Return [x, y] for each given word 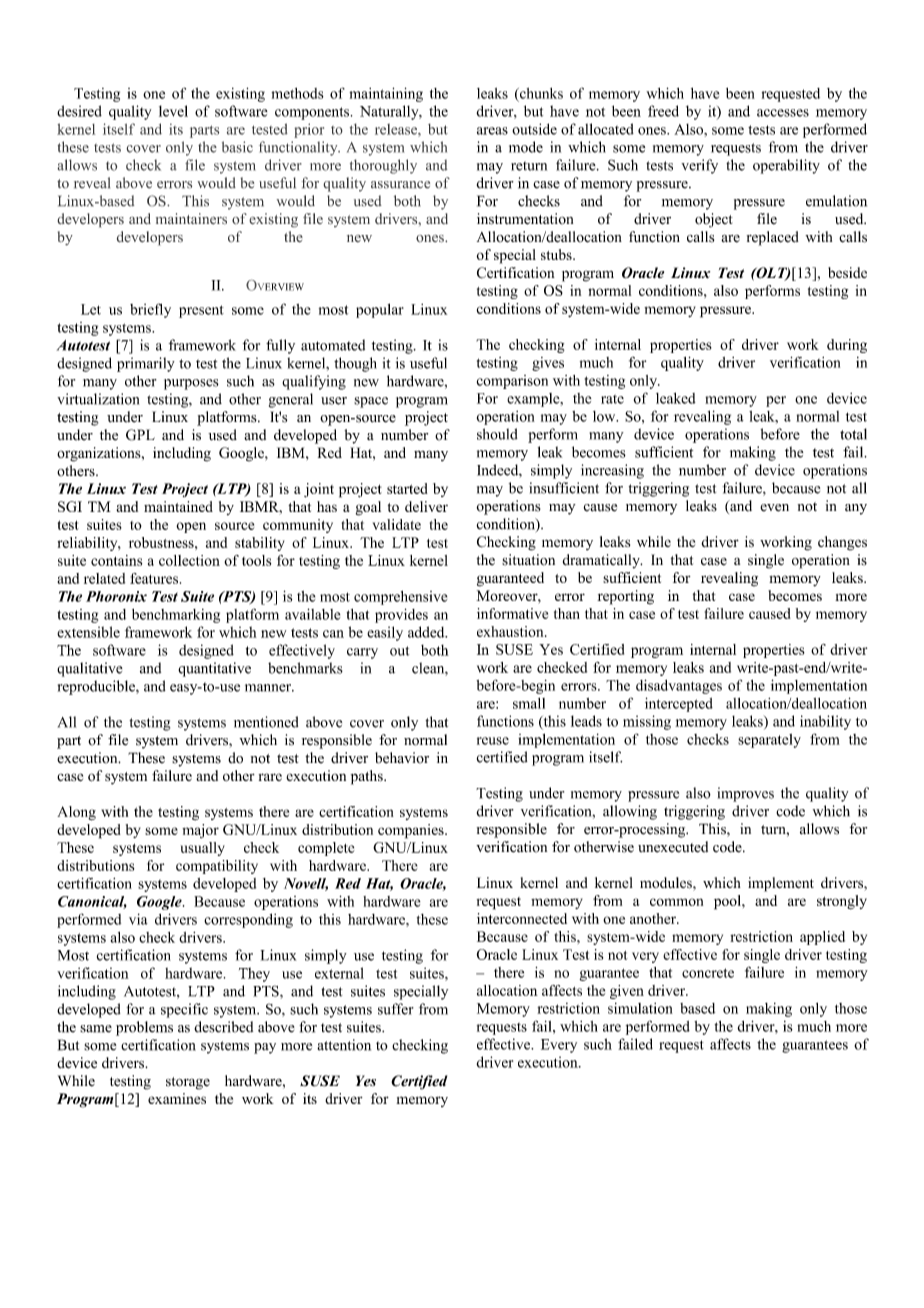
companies [412, 831]
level [173, 111]
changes [842, 543]
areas [492, 131]
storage [188, 1083]
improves [745, 794]
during [847, 346]
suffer [396, 1009]
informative [512, 613]
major [200, 831]
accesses [783, 113]
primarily [146, 364]
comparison [512, 382]
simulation [640, 1008]
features [154, 578]
